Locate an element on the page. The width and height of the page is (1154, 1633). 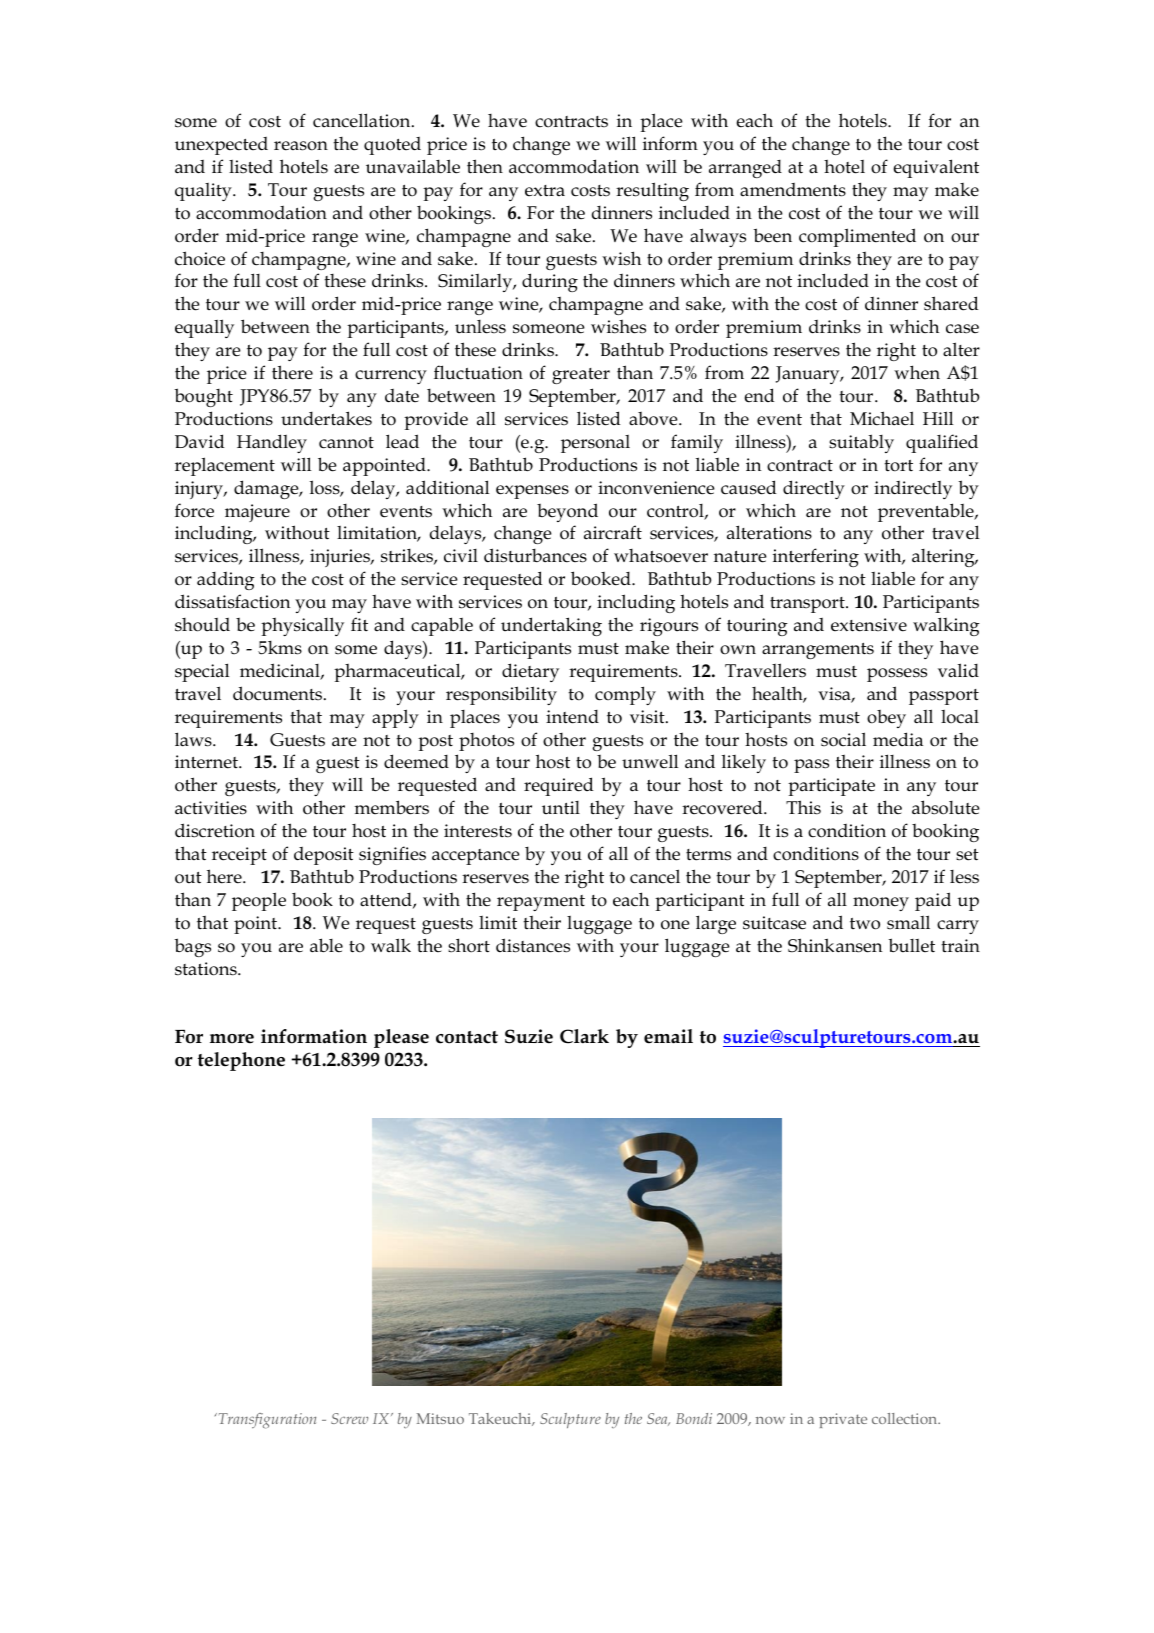
Clark is located at coordinates (584, 1036).
